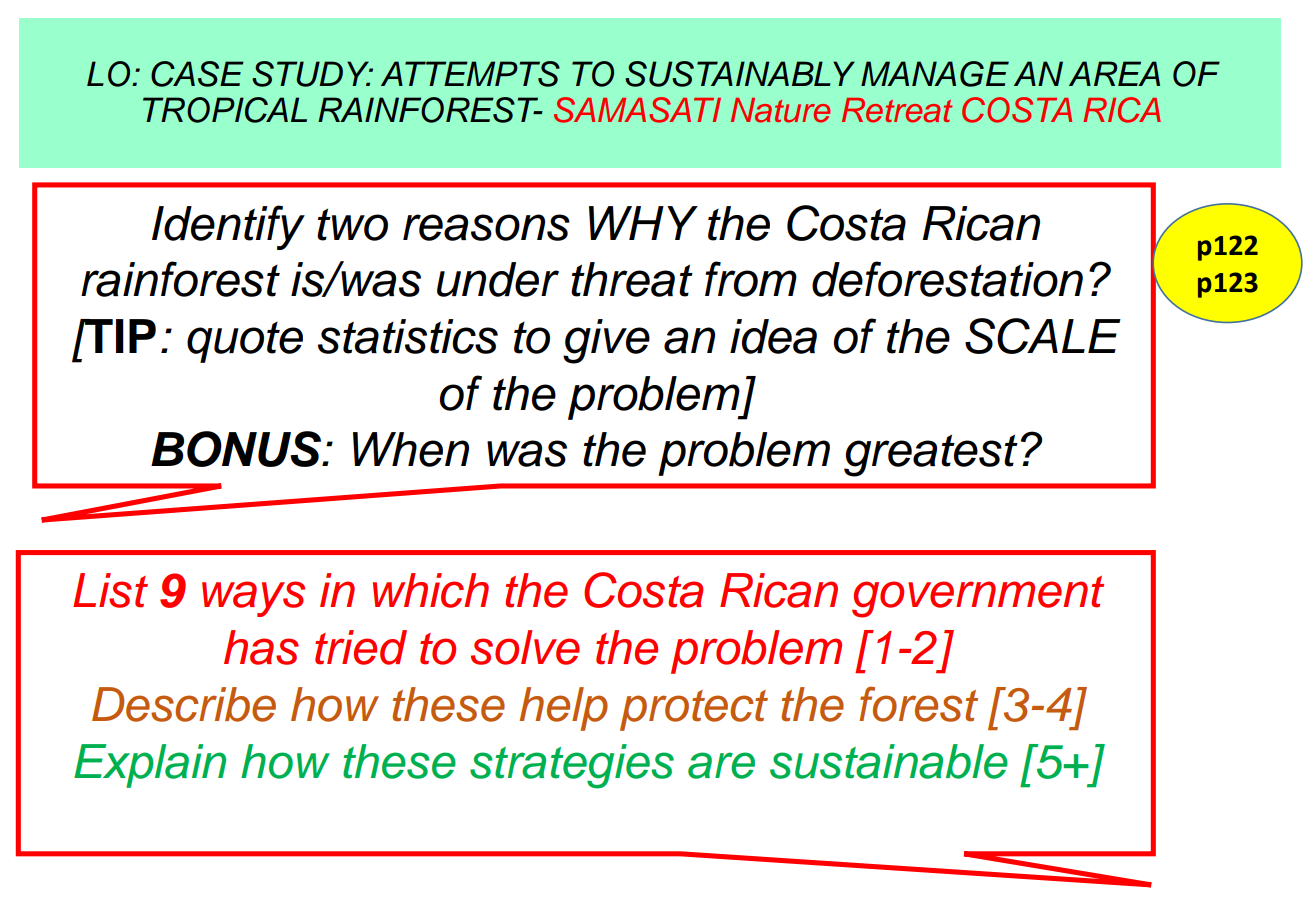 Image resolution: width=1316 pixels, height=911 pixels. What do you see at coordinates (1043, 336) in the image?
I see `SCALE` at bounding box center [1043, 336].
